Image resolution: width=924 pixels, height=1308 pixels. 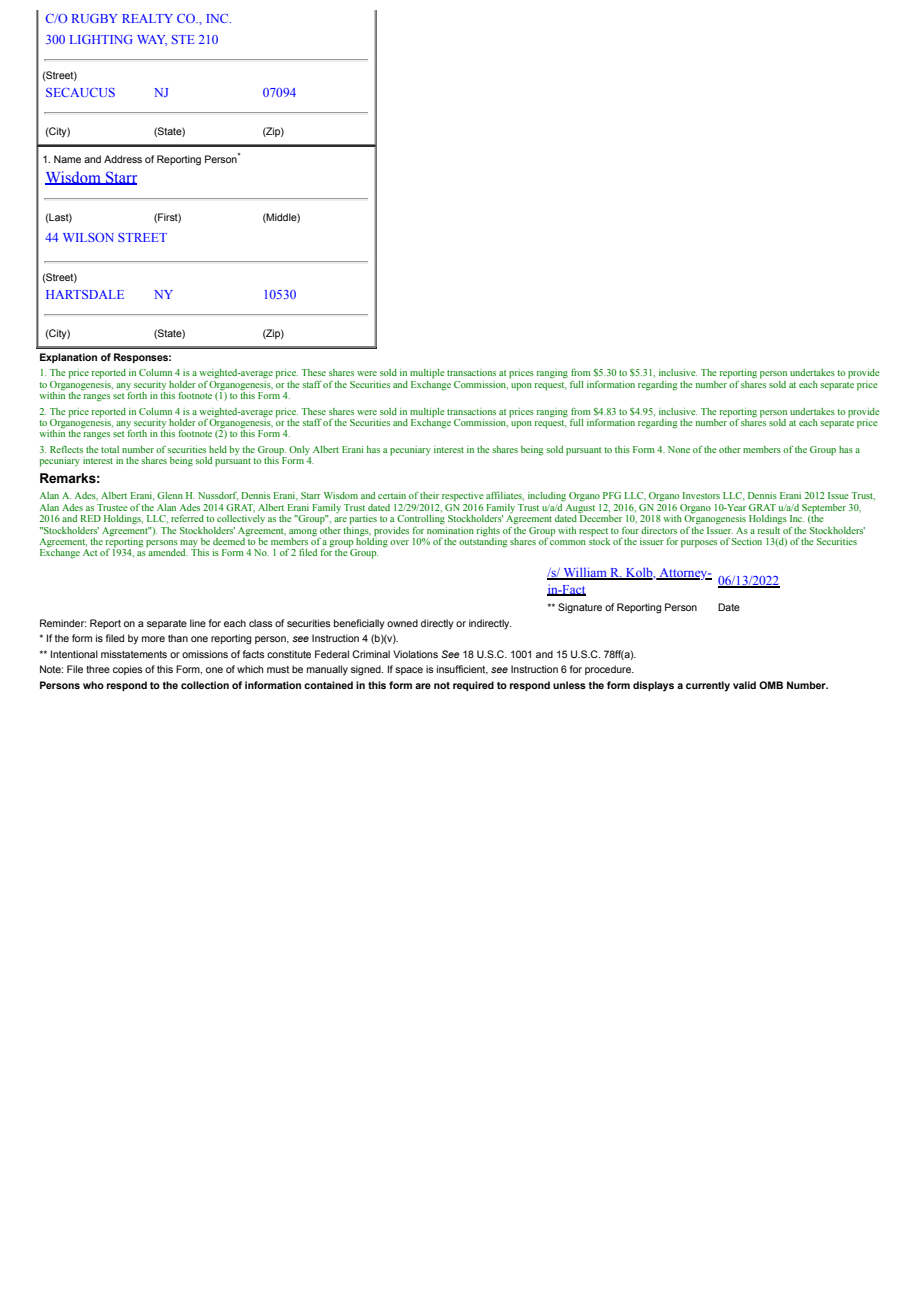 What do you see at coordinates (152, 40) in the screenshot?
I see `WAY` at bounding box center [152, 40].
